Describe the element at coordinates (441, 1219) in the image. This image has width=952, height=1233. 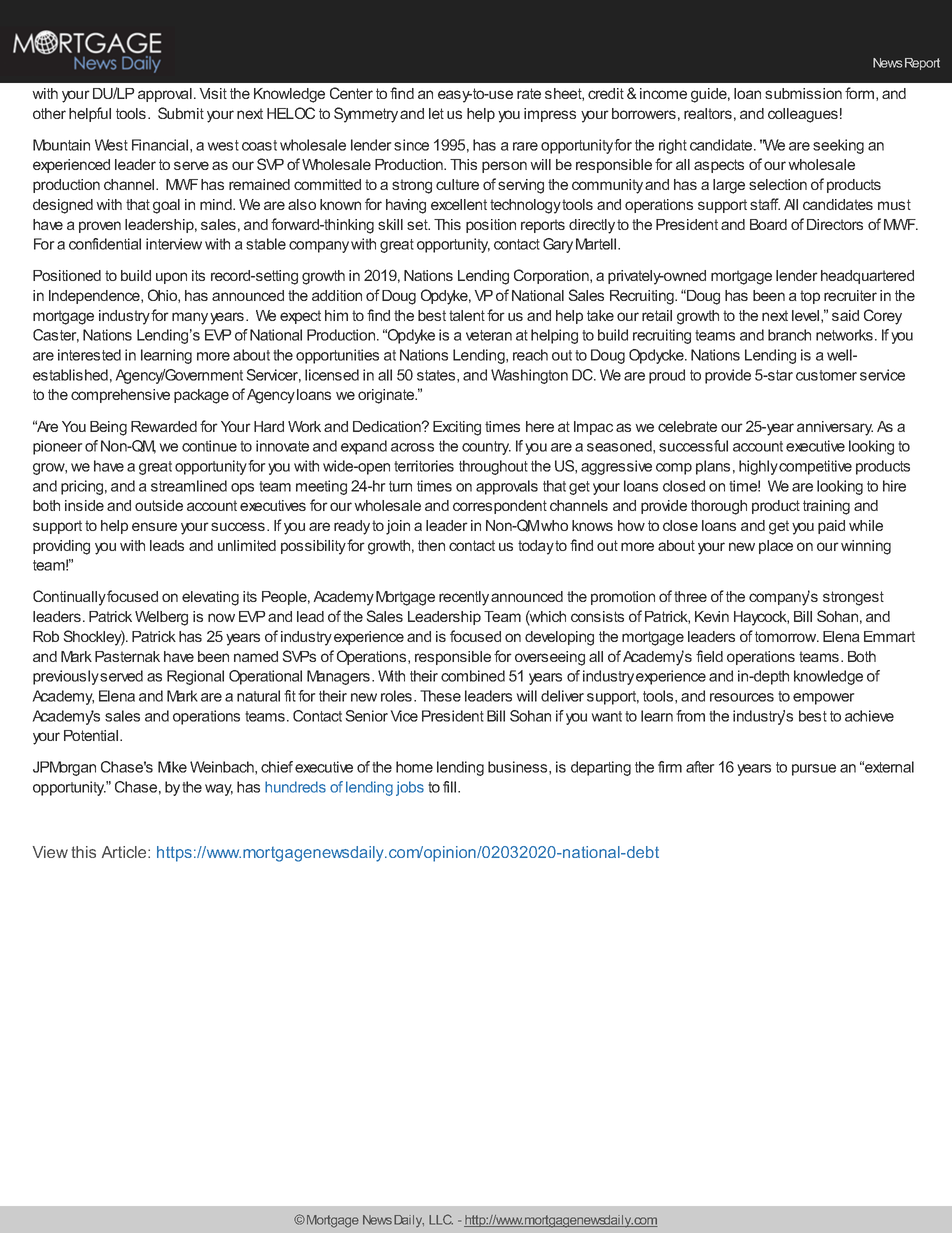
I see `LLC` at that location.
